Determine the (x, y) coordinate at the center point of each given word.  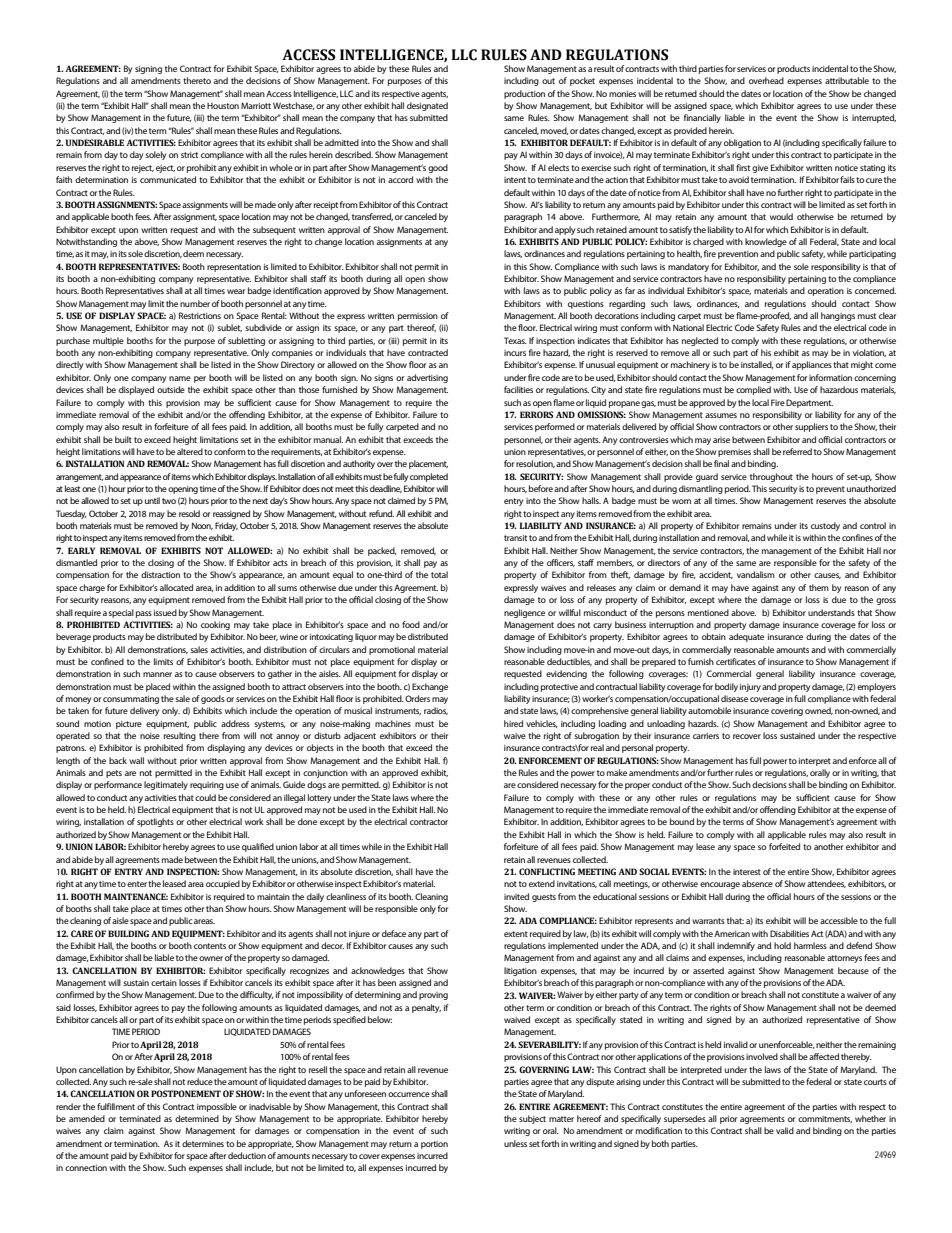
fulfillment (116, 1106)
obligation (742, 143)
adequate (746, 637)
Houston (223, 106)
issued (165, 612)
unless (515, 1143)
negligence (524, 613)
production (524, 94)
